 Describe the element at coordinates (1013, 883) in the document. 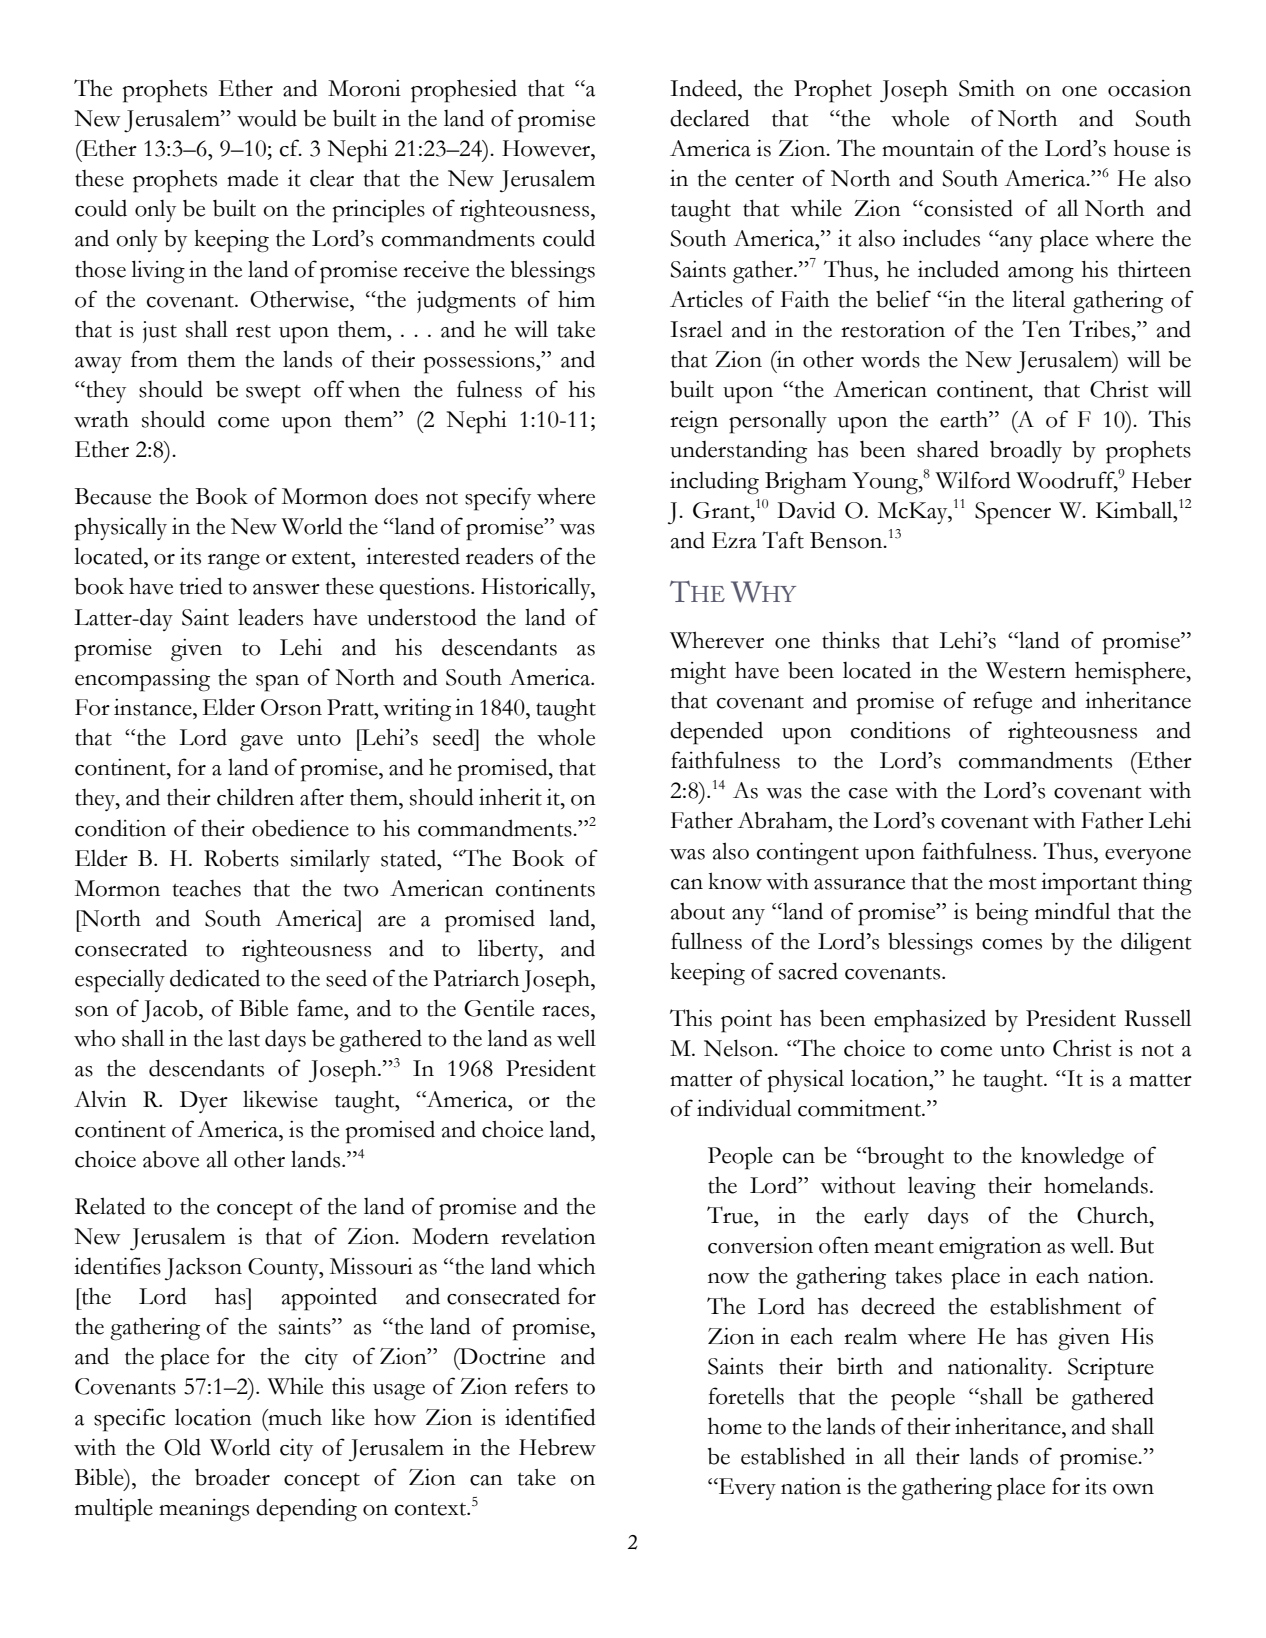

I see `most` at that location.
